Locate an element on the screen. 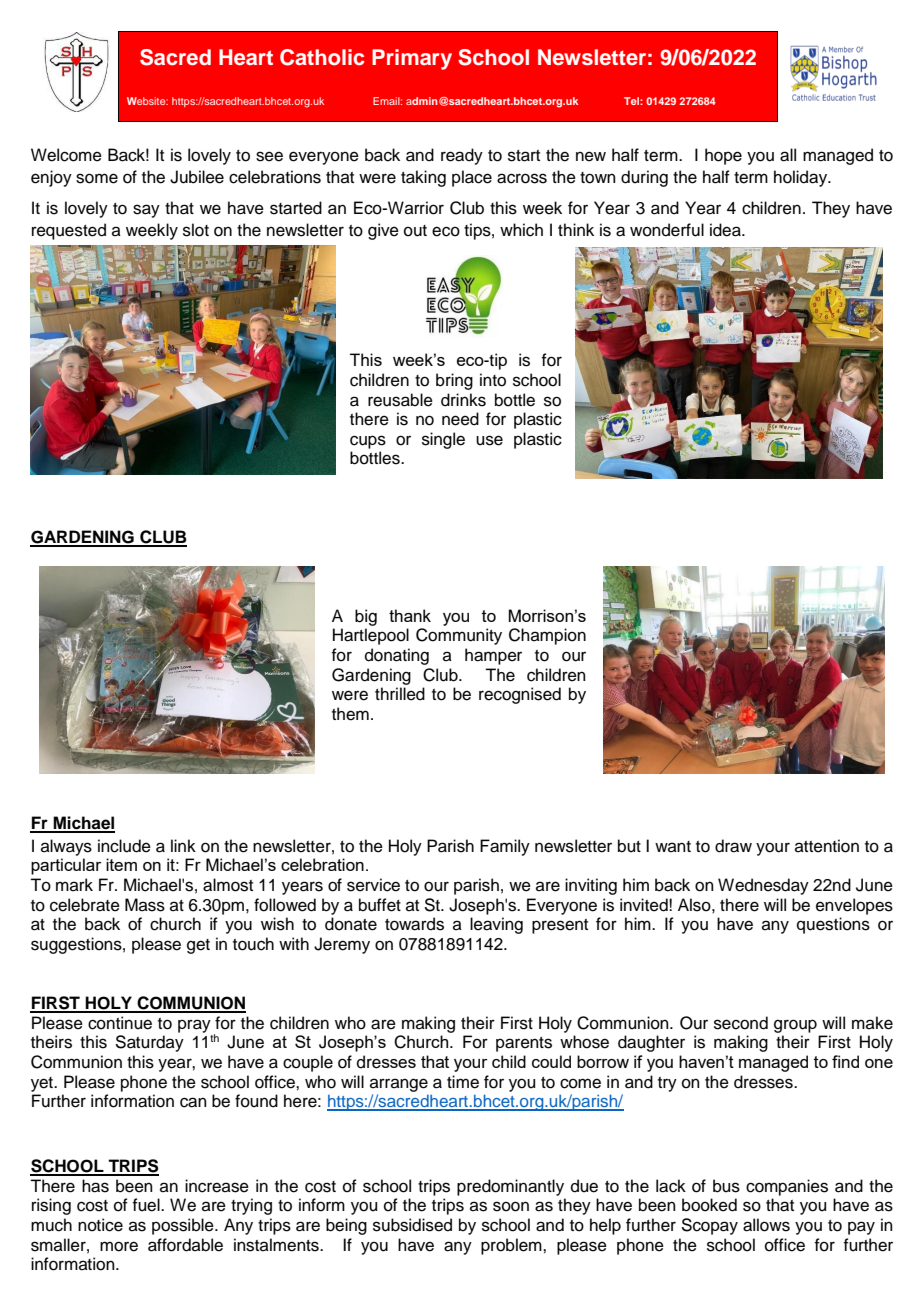 The height and width of the screenshot is (1308, 924). Champion is located at coordinates (547, 636).
